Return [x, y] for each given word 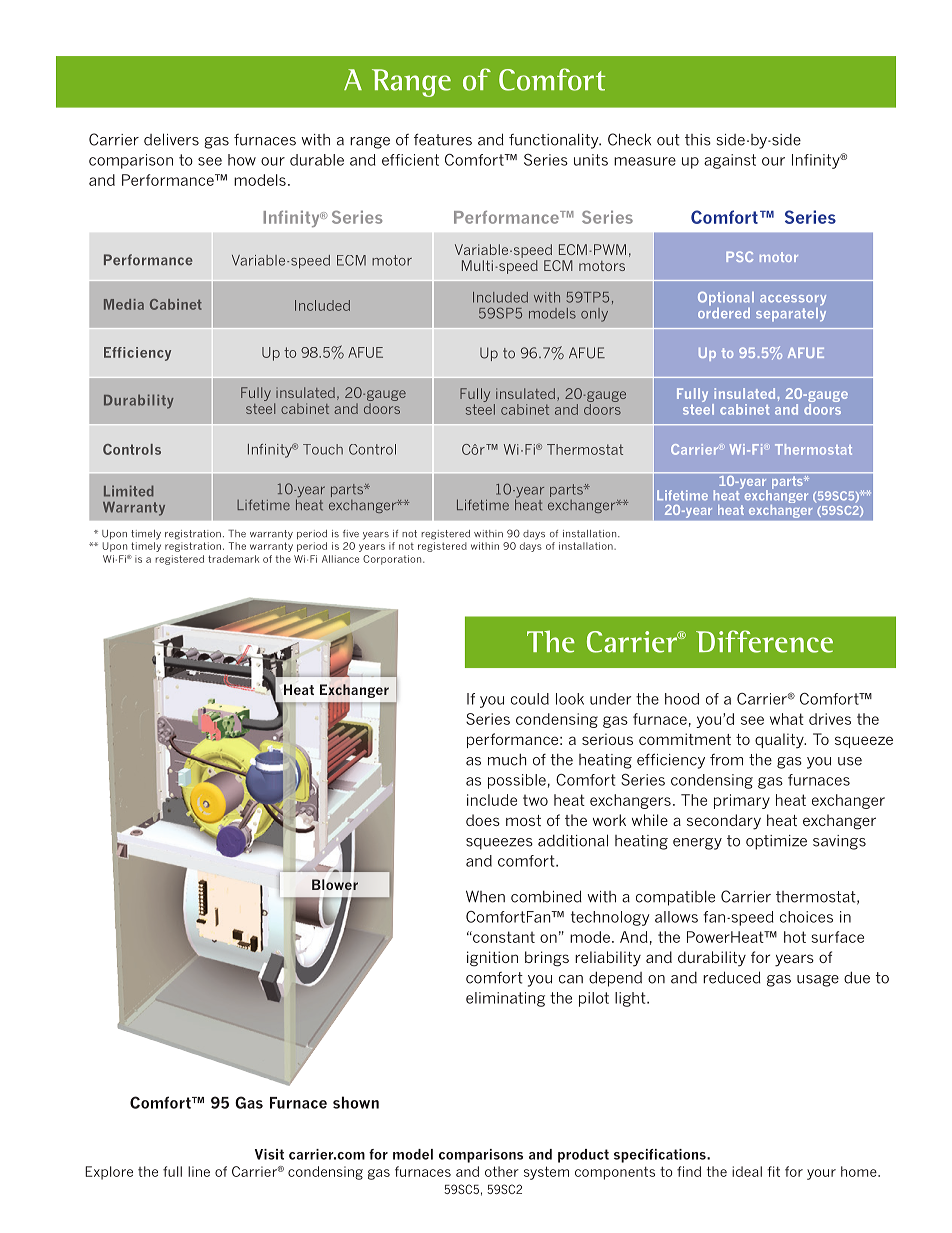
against [730, 161]
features [443, 139]
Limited [129, 491]
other [502, 1171]
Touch [323, 449]
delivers [171, 139]
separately [791, 315]
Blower [335, 884]
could [530, 699]
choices [806, 917]
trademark [233, 559]
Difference [764, 641]
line [199, 1171]
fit [773, 1171]
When [485, 896]
